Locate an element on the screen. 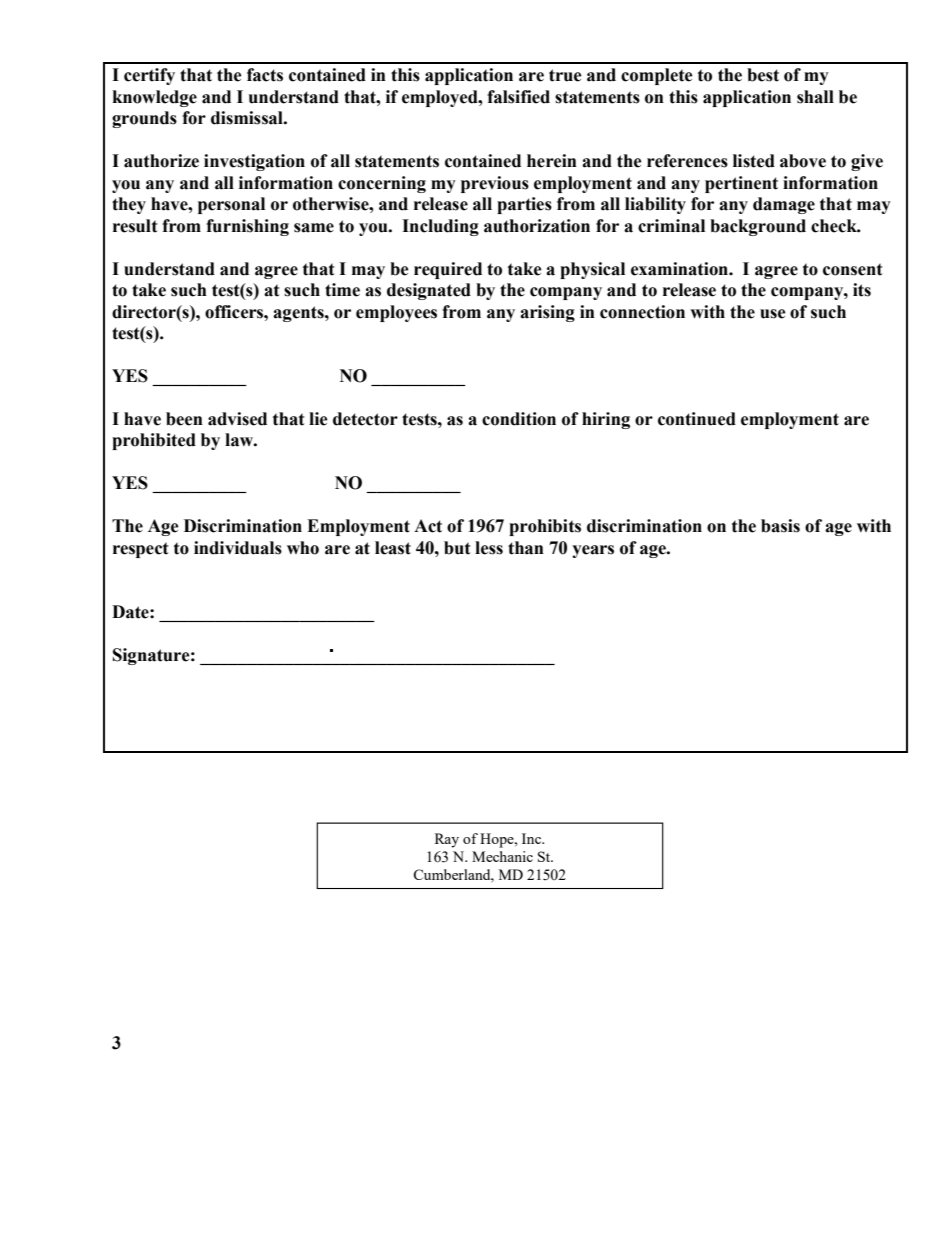 The image size is (952, 1233). advised is located at coordinates (237, 419).
